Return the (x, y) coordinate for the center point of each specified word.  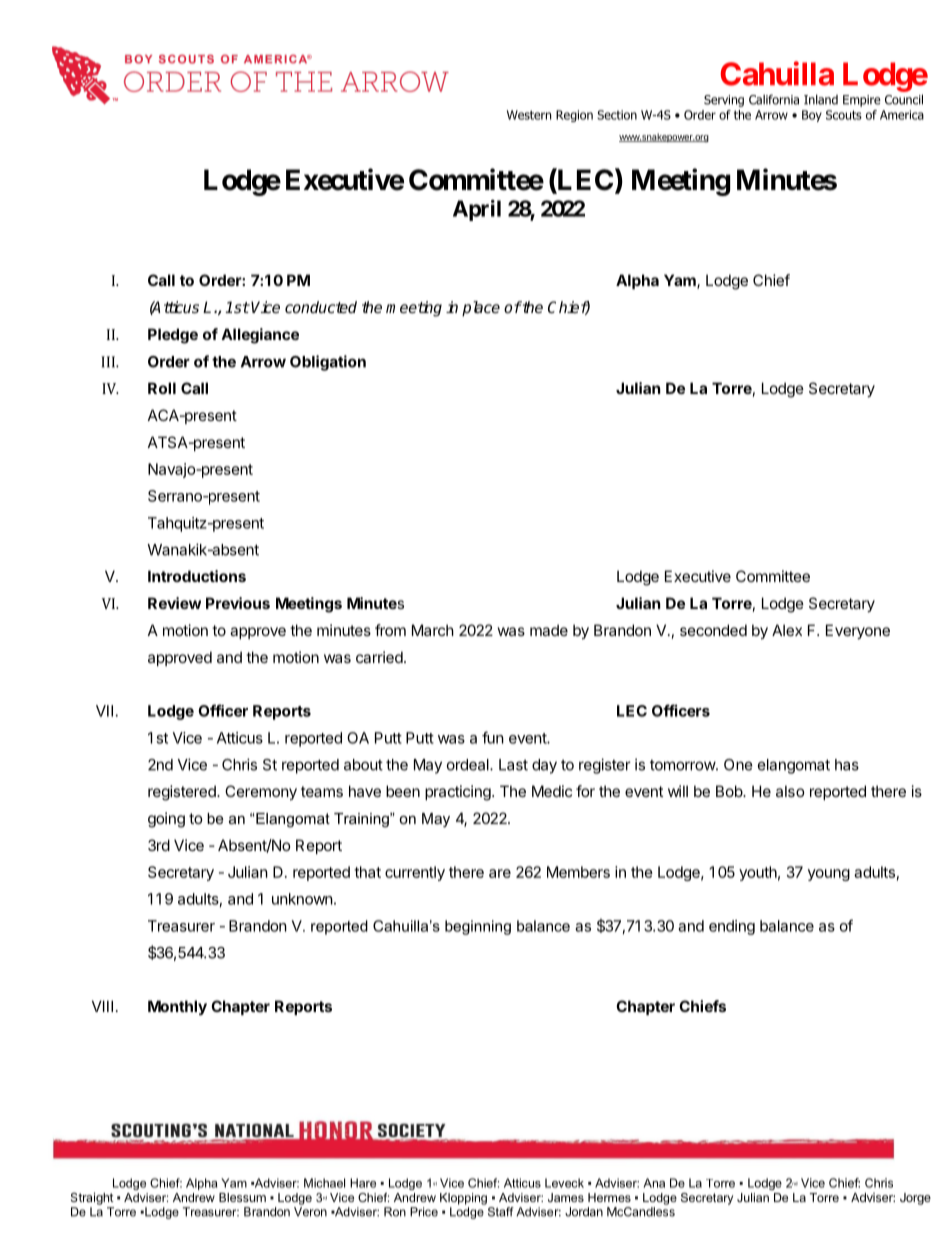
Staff (499, 1210)
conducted (321, 307)
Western (529, 115)
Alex (787, 630)
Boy (812, 116)
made (549, 630)
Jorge (915, 1199)
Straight (92, 1198)
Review (174, 603)
